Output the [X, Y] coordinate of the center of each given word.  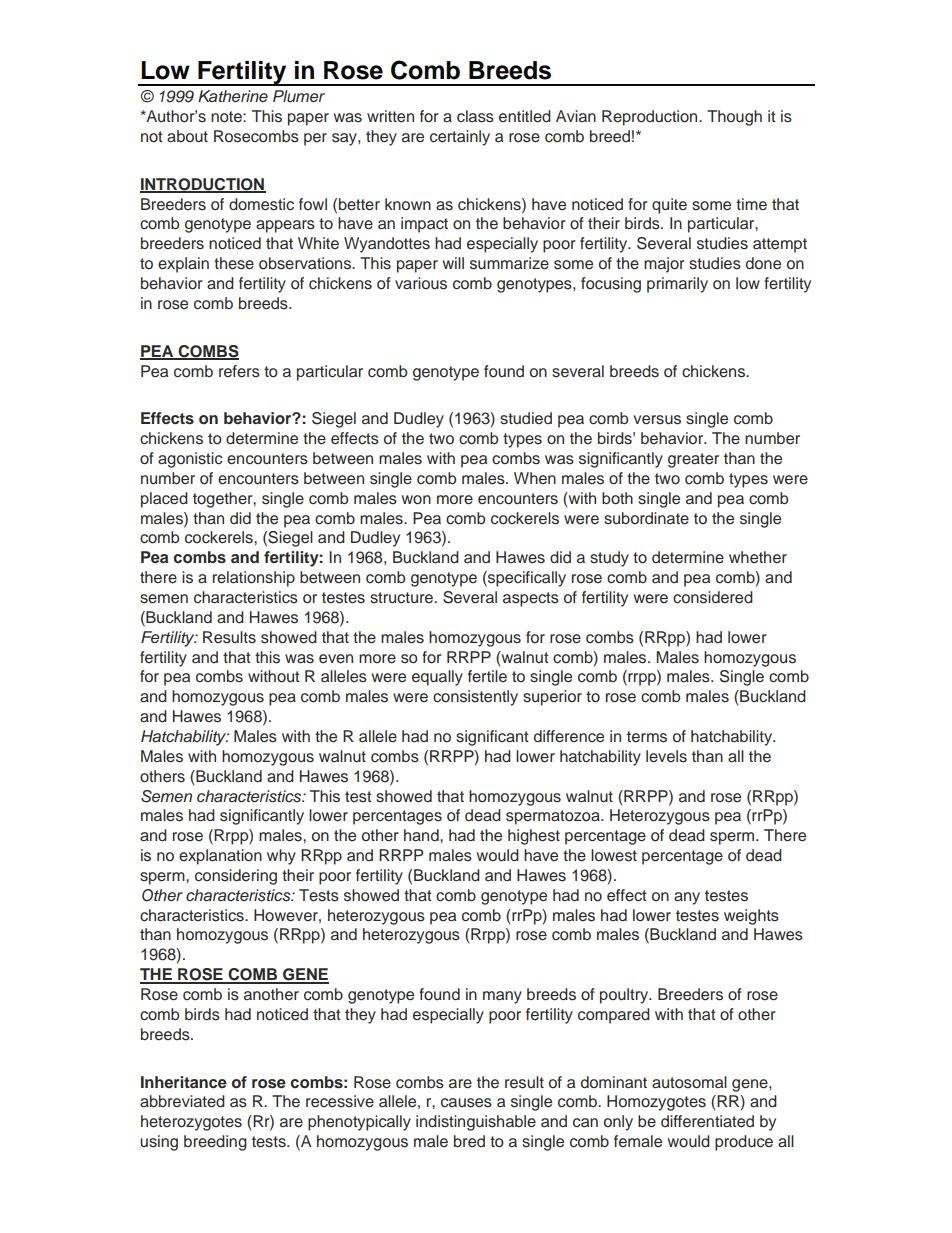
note [227, 117]
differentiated [707, 1121]
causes [466, 1103]
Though [734, 118]
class [475, 116]
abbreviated [182, 1101]
